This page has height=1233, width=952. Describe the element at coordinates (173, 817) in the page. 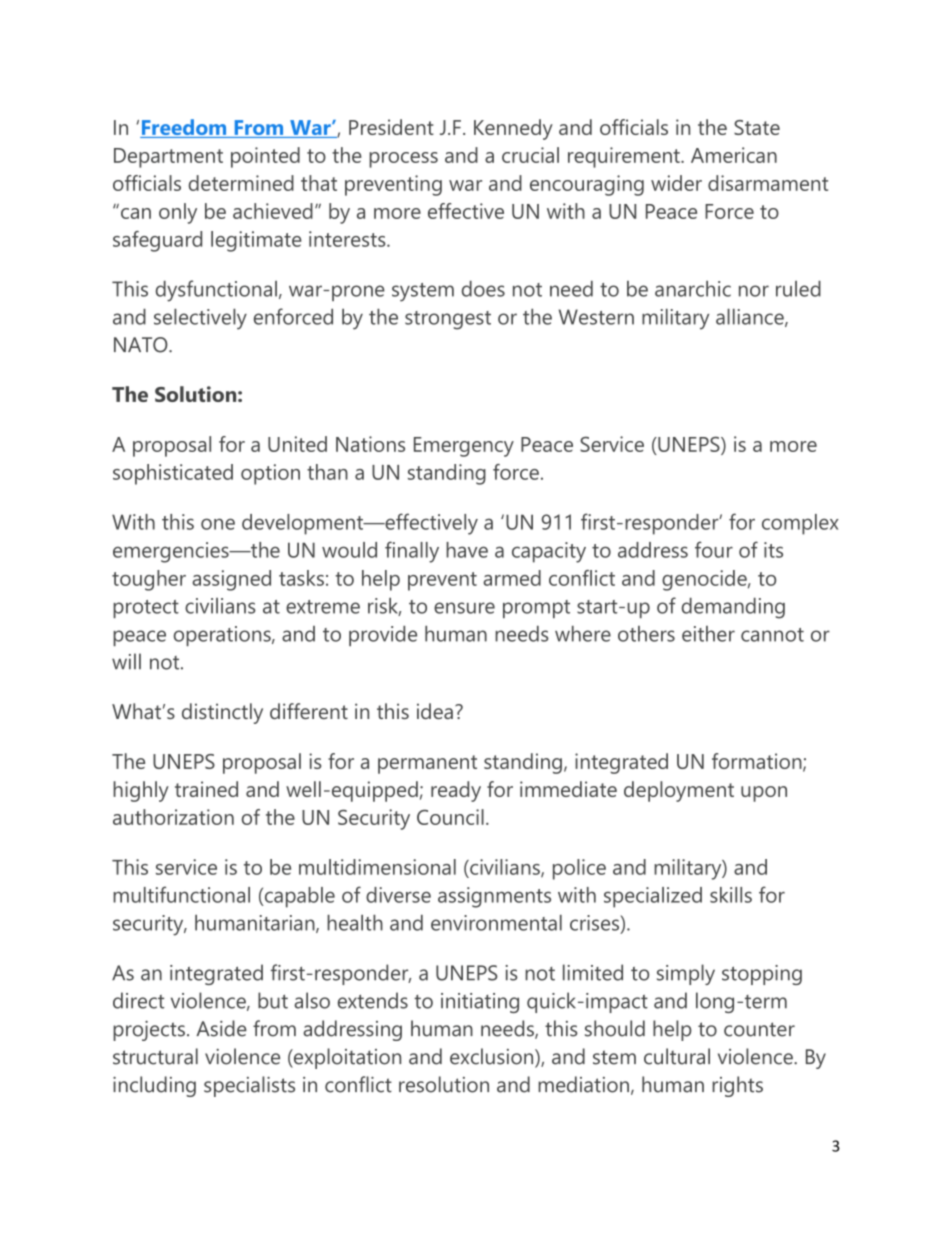

I see `authorization` at that location.
